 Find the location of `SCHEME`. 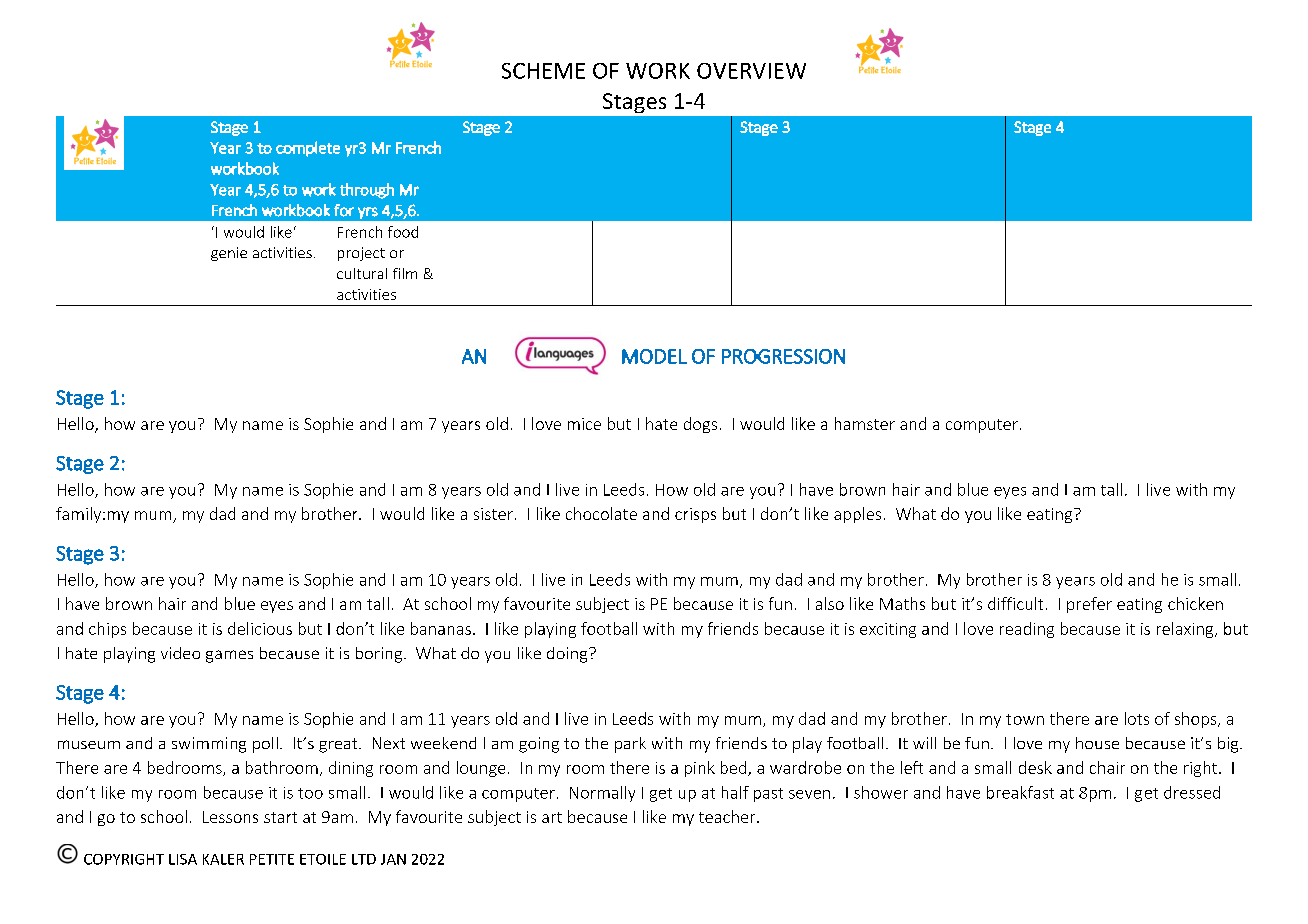

SCHEME is located at coordinates (543, 71).
